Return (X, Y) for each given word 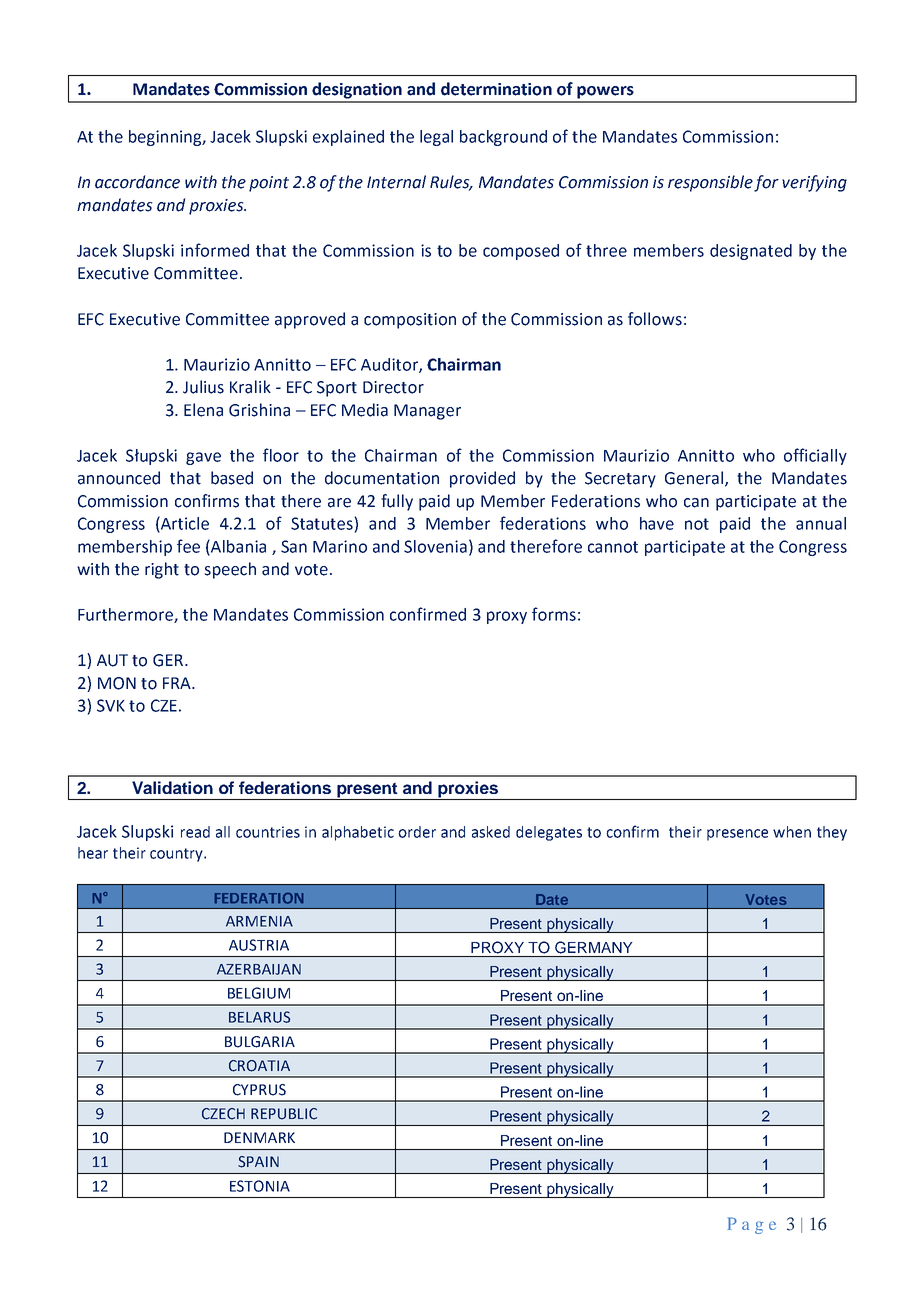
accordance (137, 182)
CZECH (223, 1114)
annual (821, 523)
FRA (178, 683)
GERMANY (593, 947)
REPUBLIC (284, 1114)
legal (436, 138)
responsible (710, 183)
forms (554, 614)
